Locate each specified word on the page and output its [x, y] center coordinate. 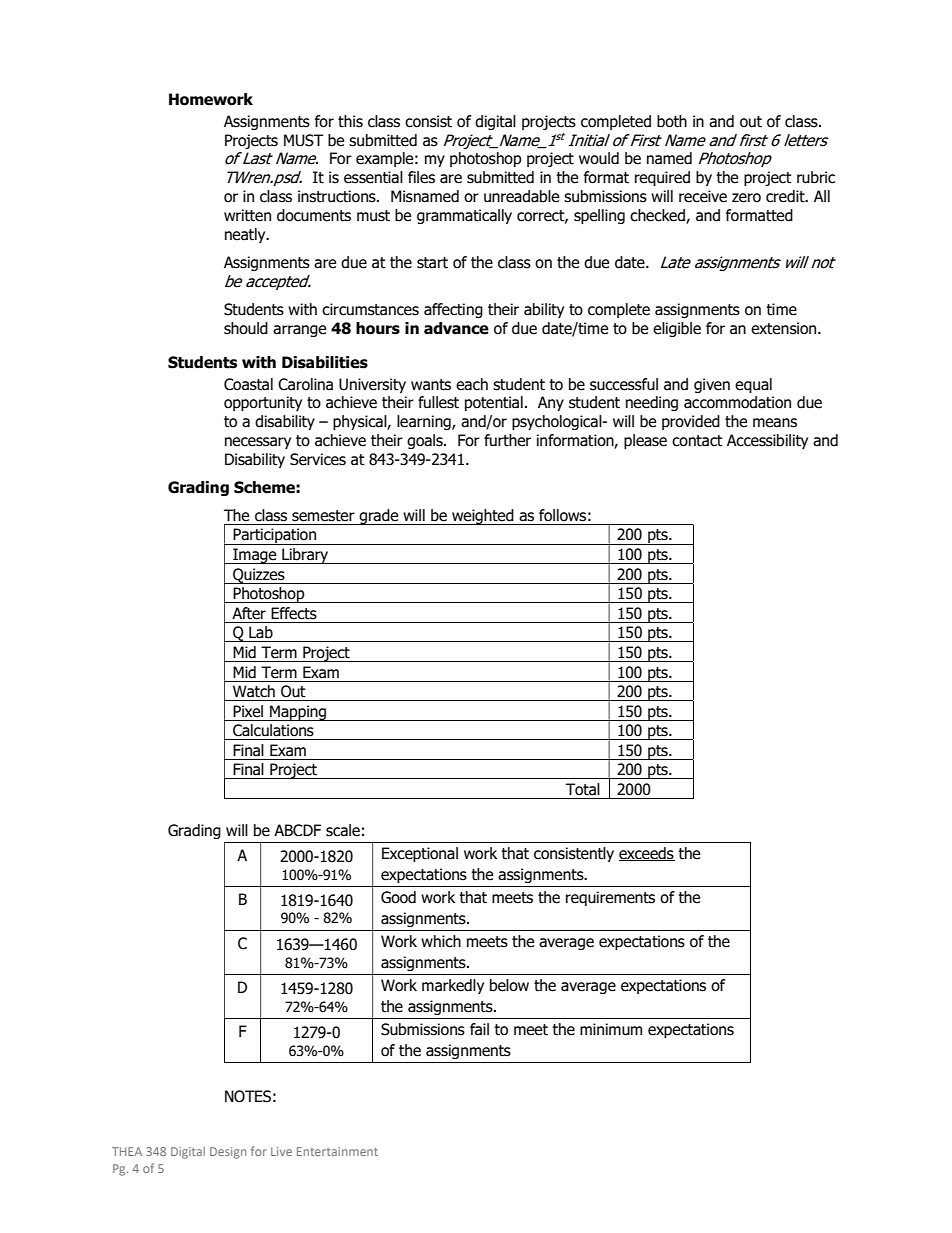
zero [746, 198]
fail [479, 1029]
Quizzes [259, 576]
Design [228, 1153]
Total [583, 789]
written [247, 215]
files [421, 177]
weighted [483, 517]
